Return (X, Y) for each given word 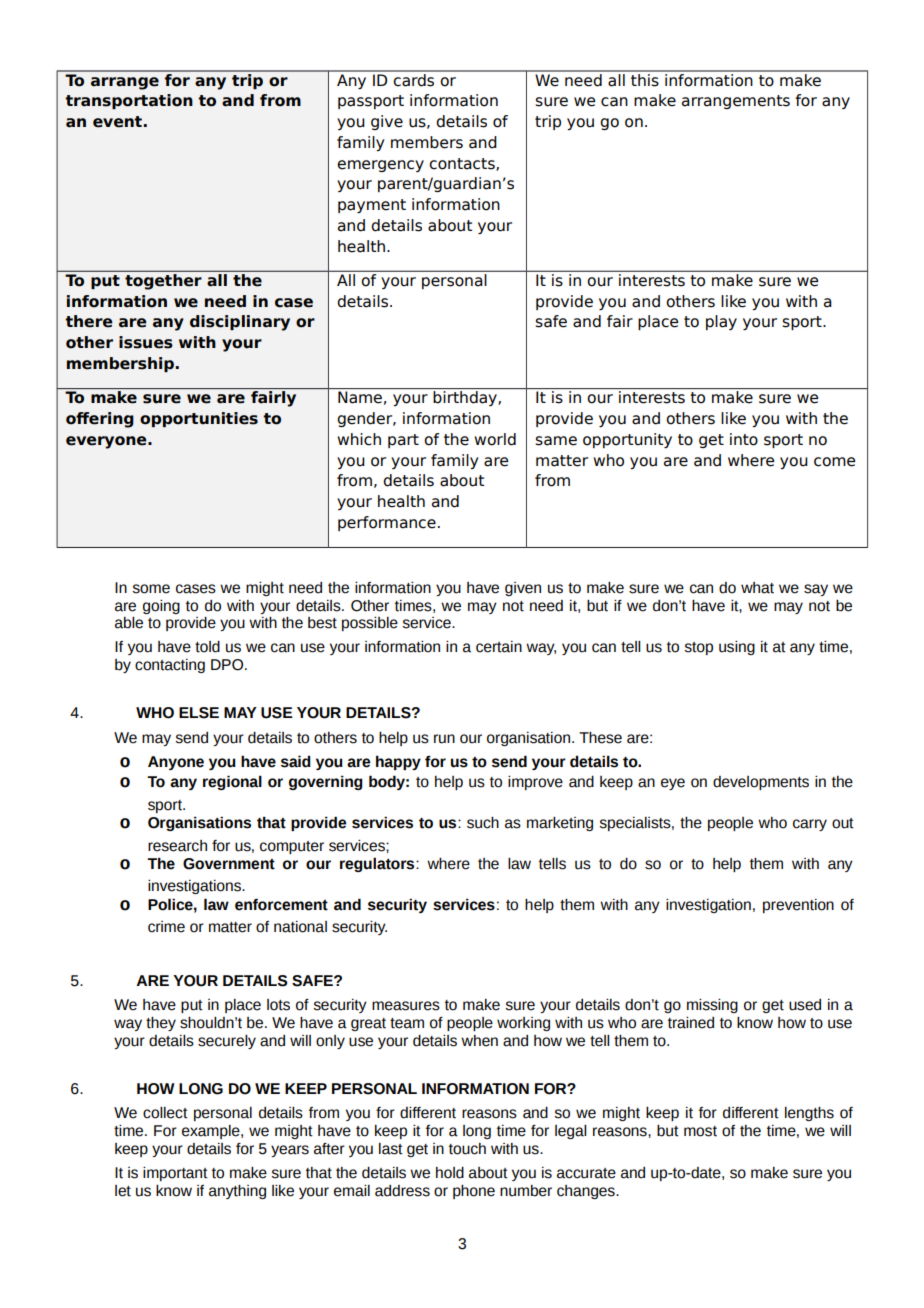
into (744, 439)
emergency (380, 166)
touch (467, 1149)
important (175, 1174)
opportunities (199, 419)
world (495, 439)
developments (761, 783)
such (483, 823)
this (645, 79)
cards (414, 79)
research (177, 846)
